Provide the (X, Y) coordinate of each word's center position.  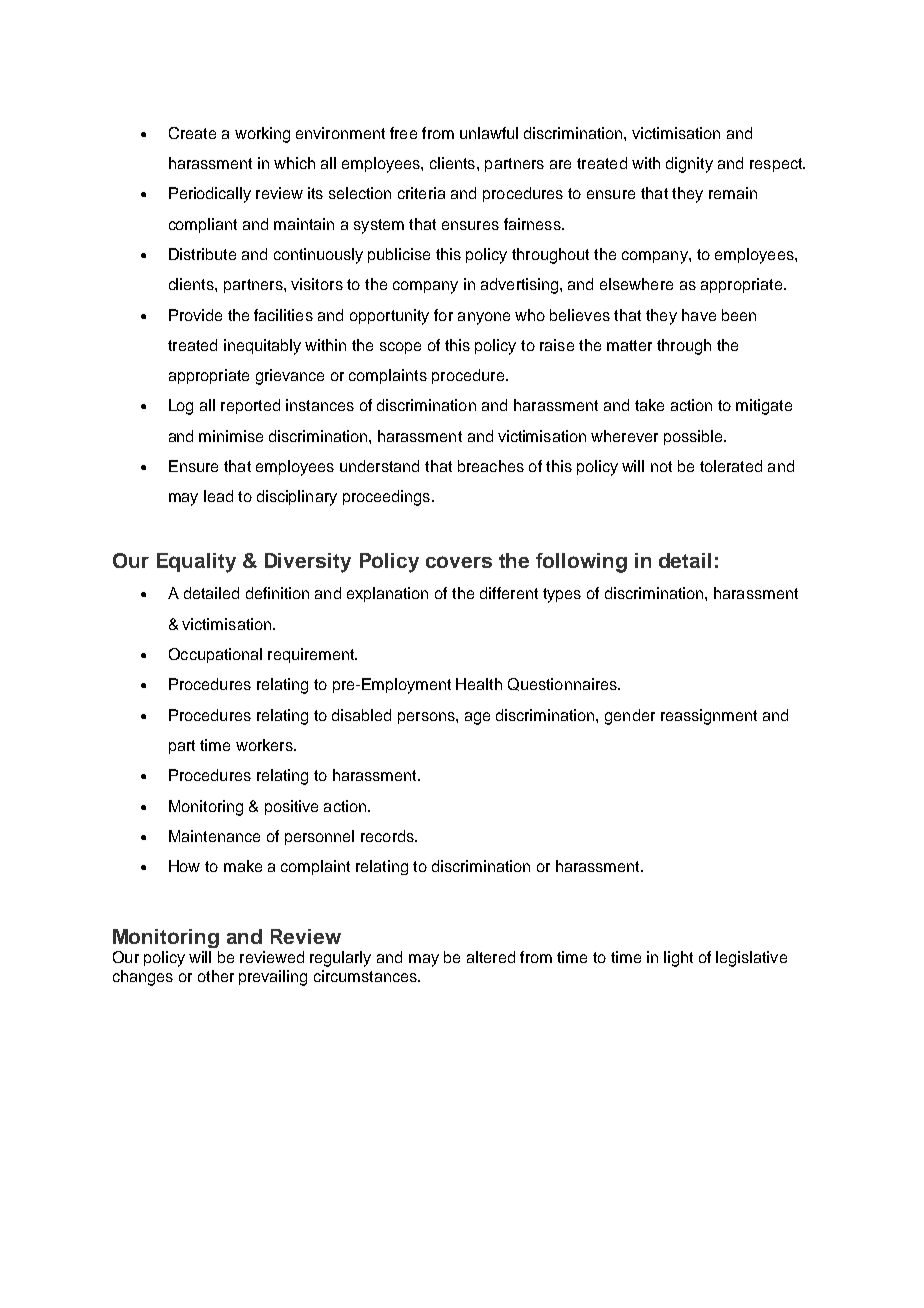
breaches (491, 466)
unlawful (489, 133)
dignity (689, 165)
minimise (231, 436)
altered (491, 957)
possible (694, 437)
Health (479, 684)
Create (192, 133)
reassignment (709, 717)
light (678, 959)
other (216, 976)
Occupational (215, 655)
